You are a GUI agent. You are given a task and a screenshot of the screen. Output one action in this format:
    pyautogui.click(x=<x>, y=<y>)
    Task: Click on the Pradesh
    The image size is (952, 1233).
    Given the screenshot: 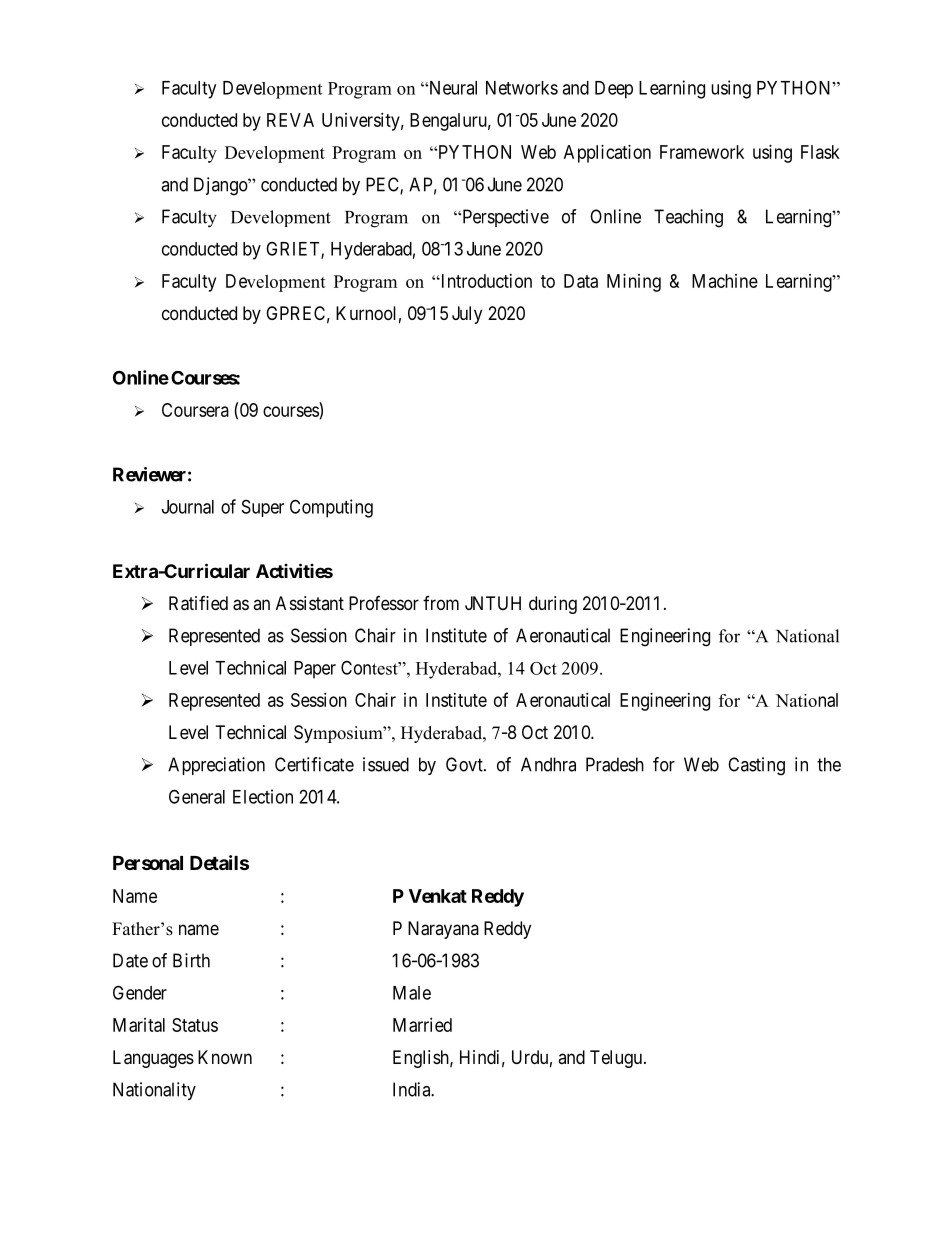 What is the action you would take?
    pyautogui.click(x=615, y=764)
